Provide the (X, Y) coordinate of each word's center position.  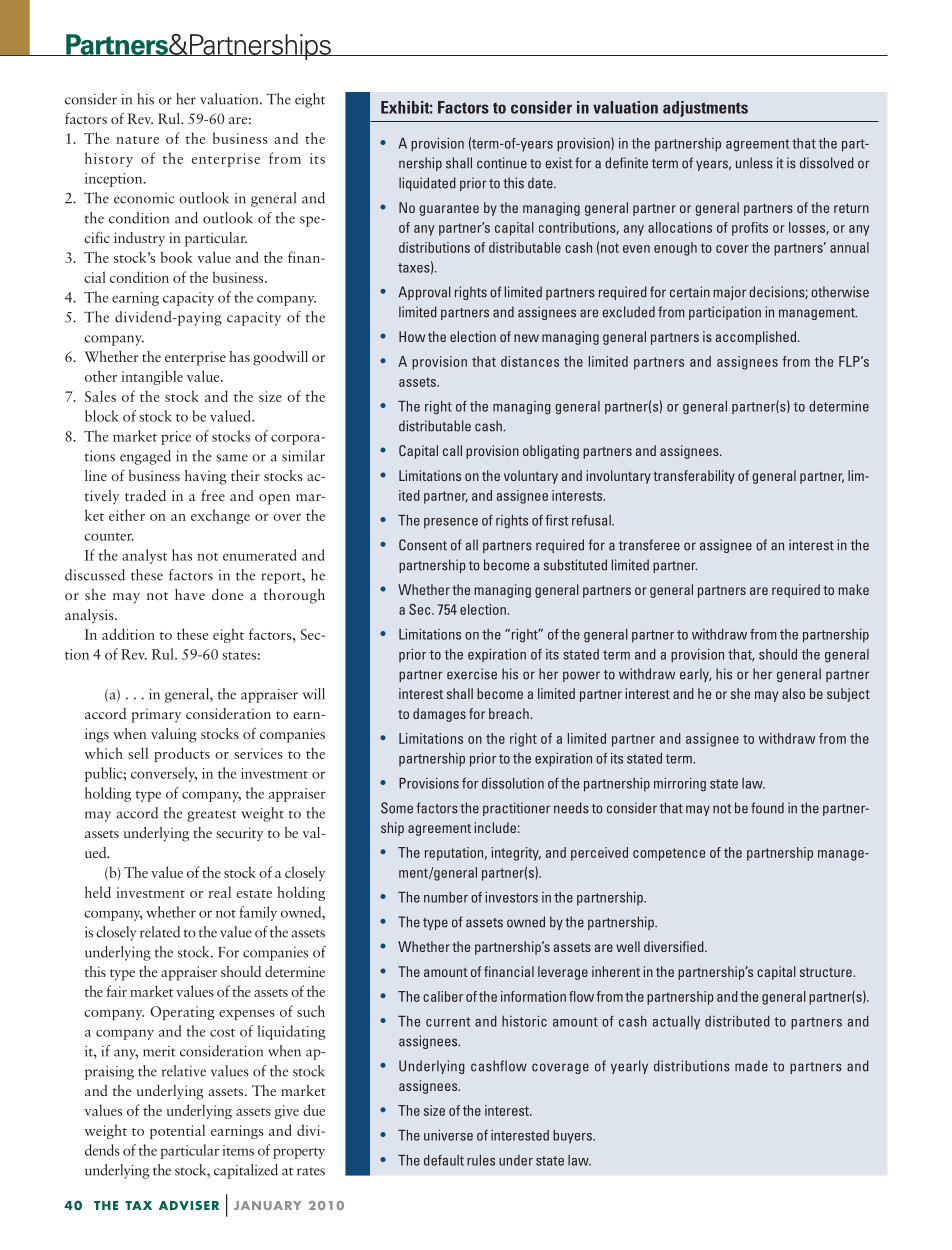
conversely (164, 774)
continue (502, 163)
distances (530, 361)
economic (144, 198)
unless (754, 163)
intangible (152, 377)
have (190, 594)
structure (827, 972)
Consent (423, 545)
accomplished (756, 338)
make (853, 589)
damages (439, 715)
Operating (182, 1013)
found (767, 808)
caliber (443, 996)
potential (177, 1131)
